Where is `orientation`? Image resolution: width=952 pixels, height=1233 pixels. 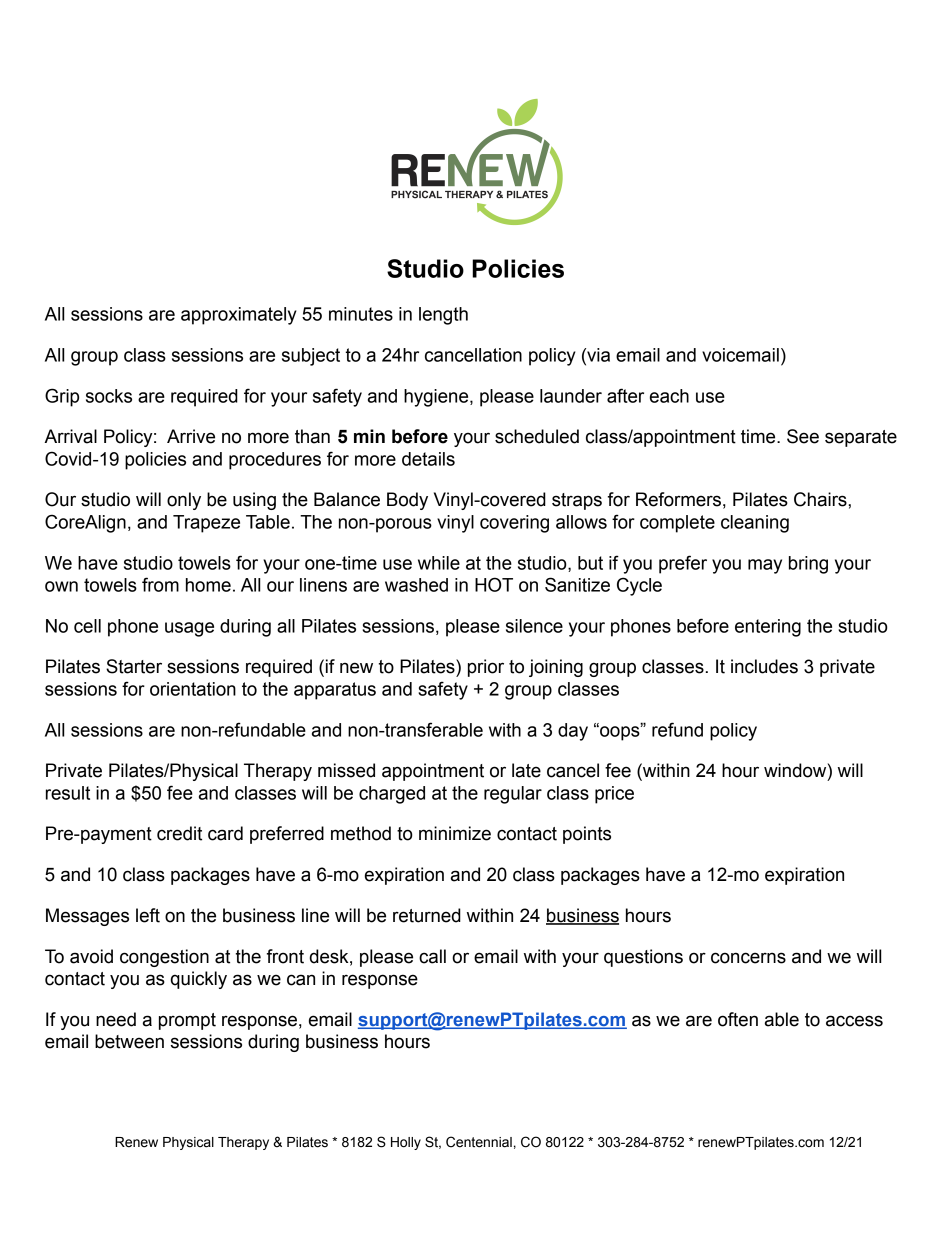
orientation is located at coordinates (193, 689).
